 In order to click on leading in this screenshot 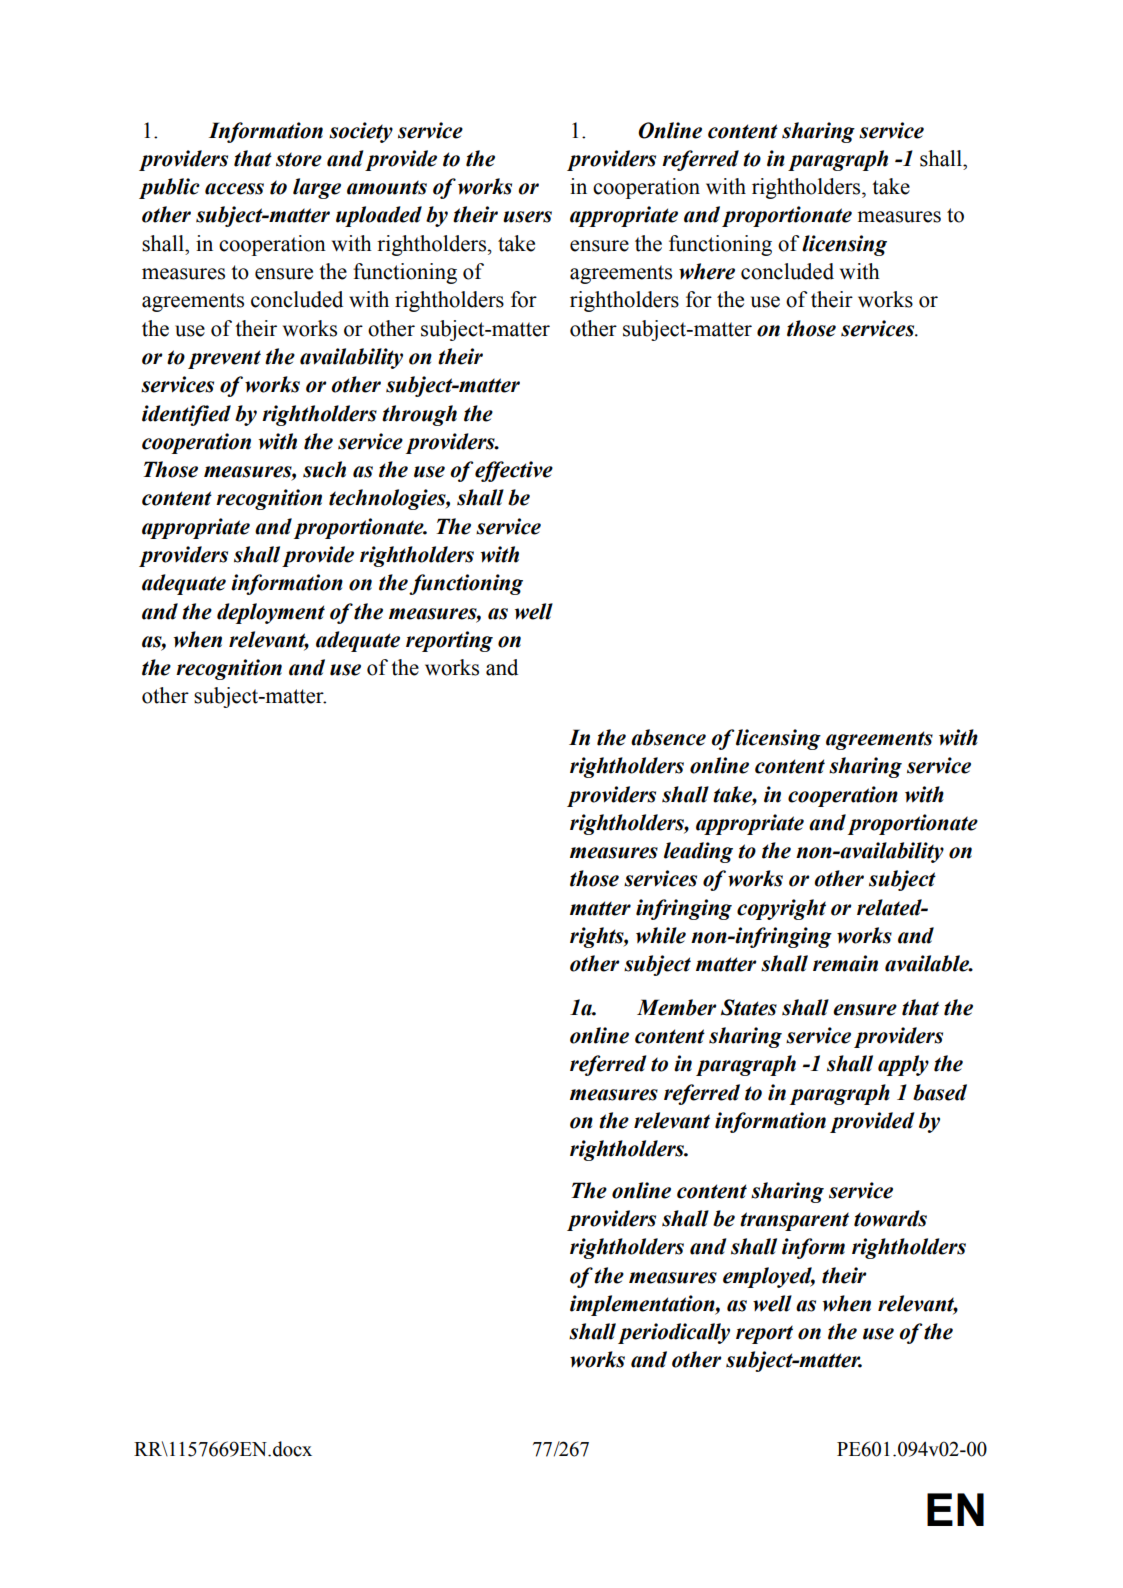, I will do `click(698, 852)`.
